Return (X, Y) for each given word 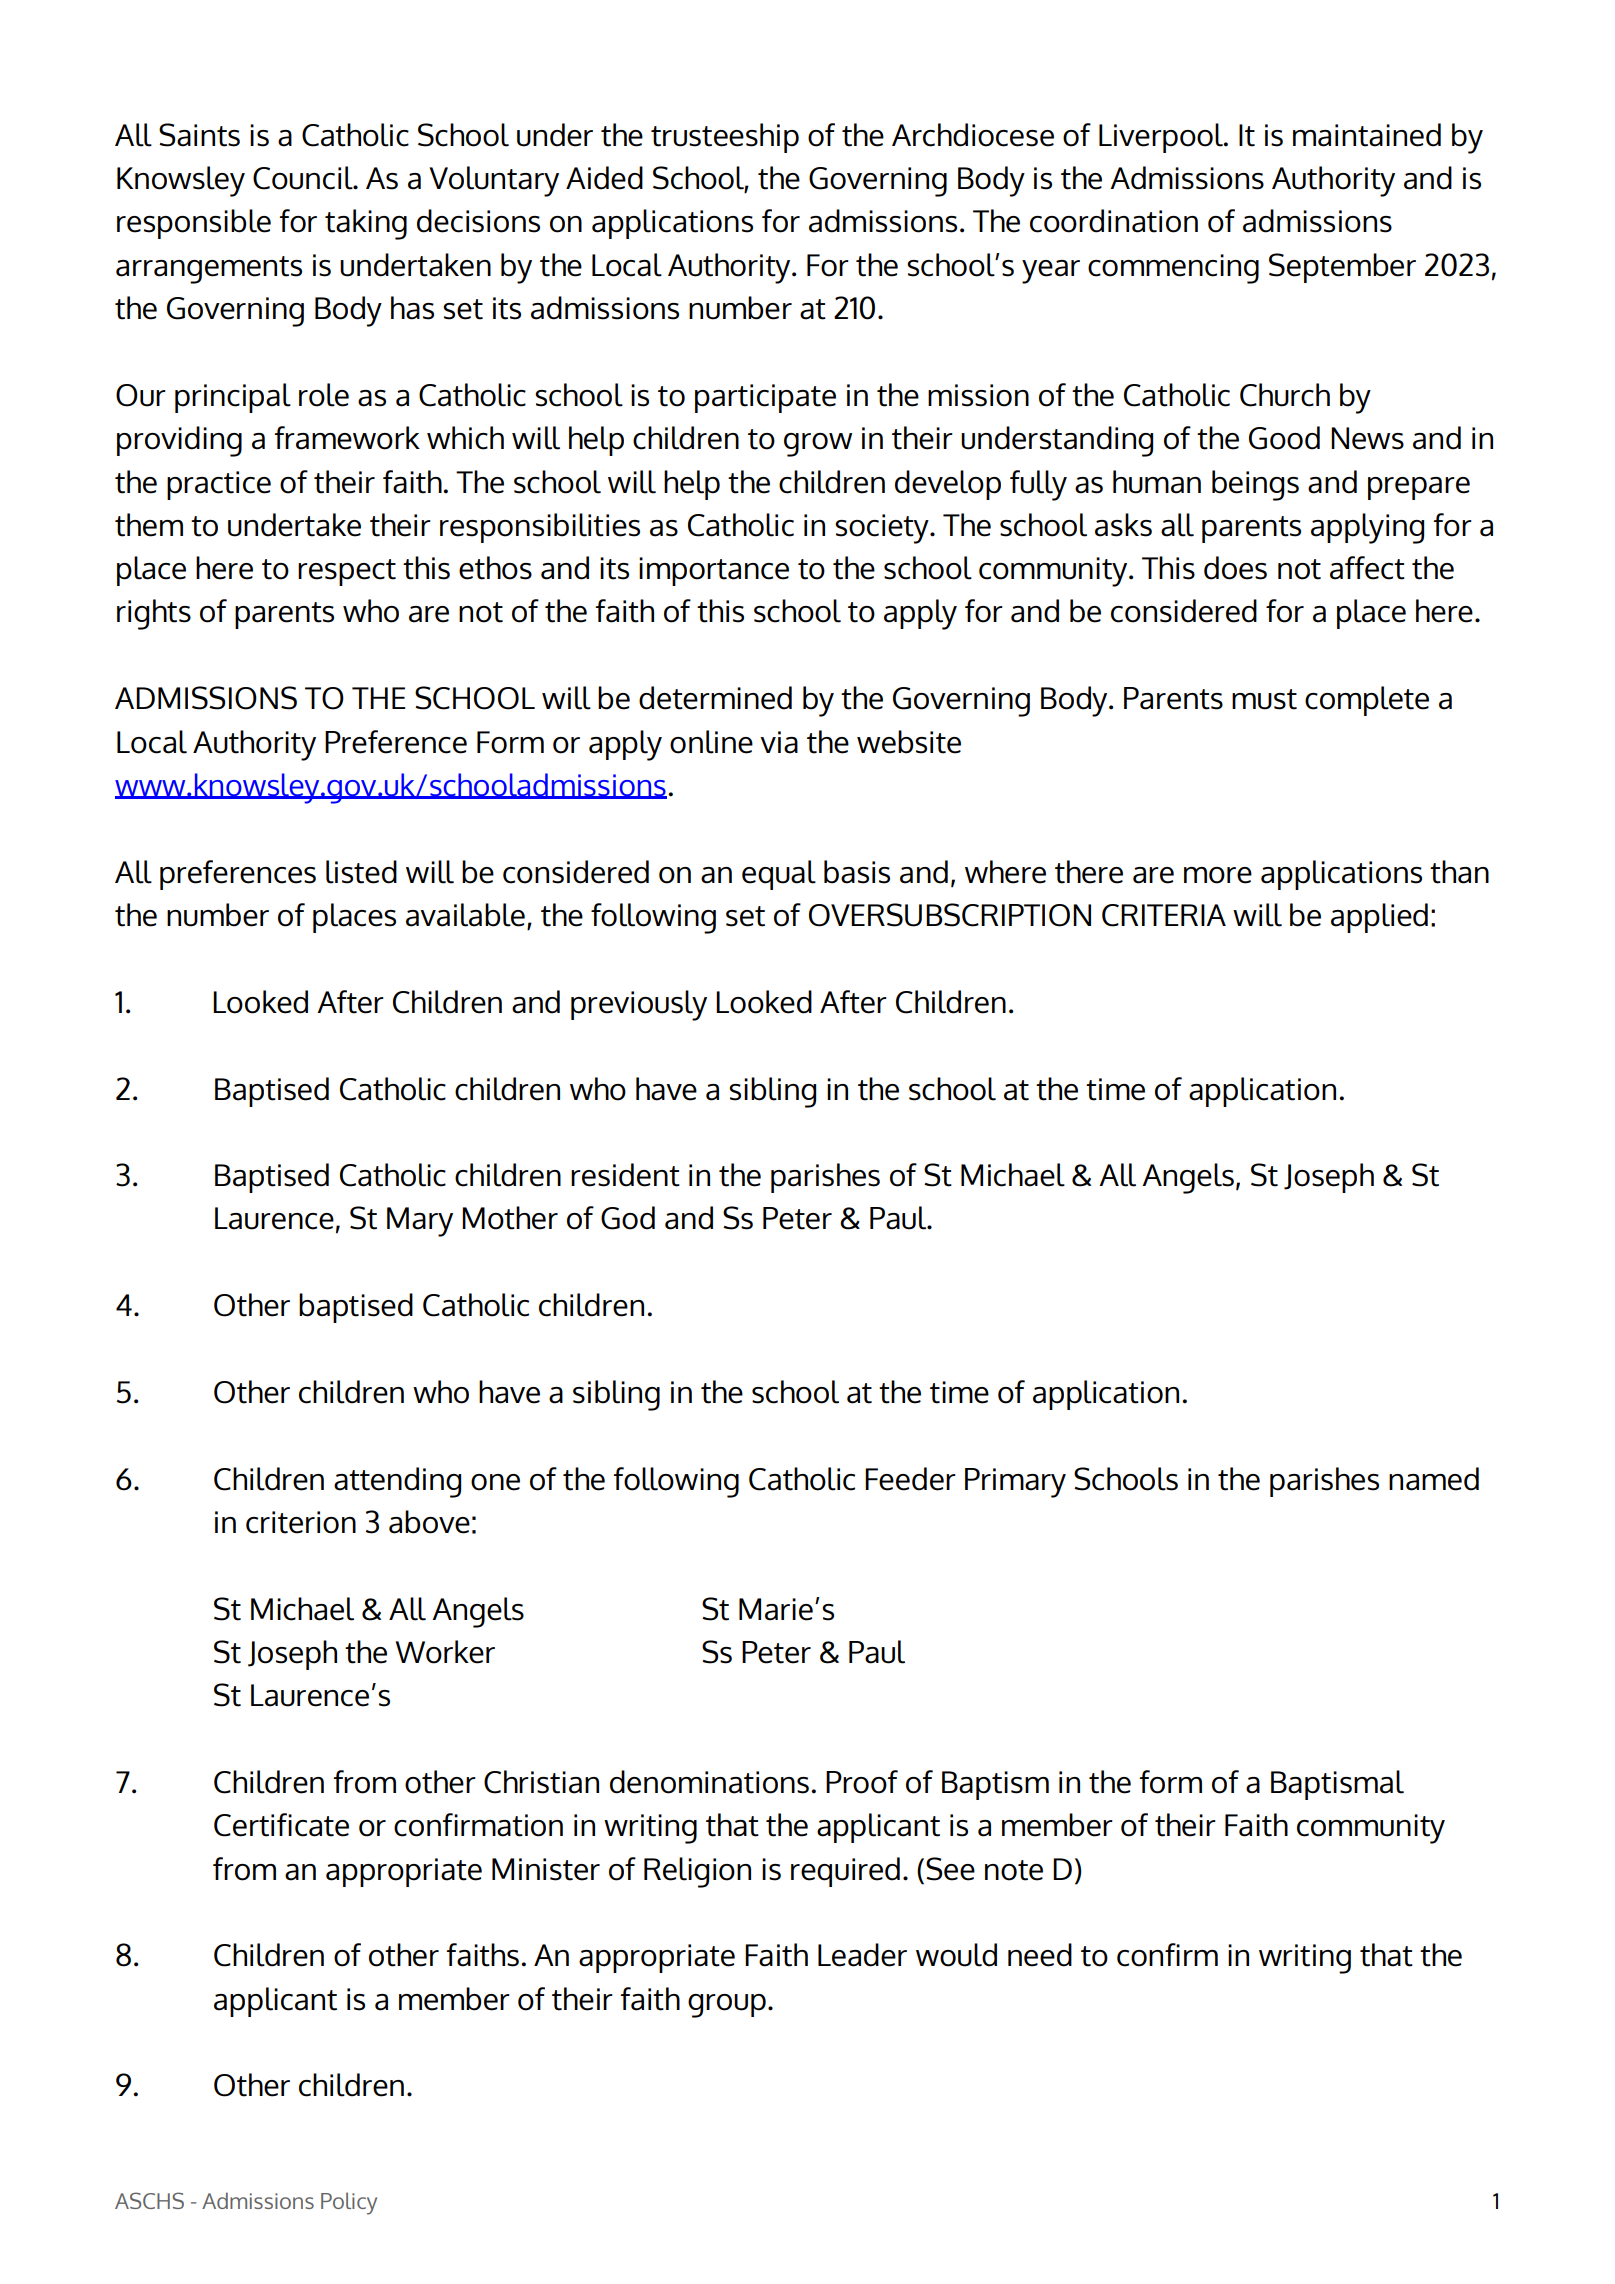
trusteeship (725, 138)
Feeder (910, 1479)
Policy (349, 2203)
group (727, 2006)
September (1342, 268)
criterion (301, 1522)
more (1218, 875)
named (1434, 1479)
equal (779, 875)
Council (304, 178)
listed (361, 872)
